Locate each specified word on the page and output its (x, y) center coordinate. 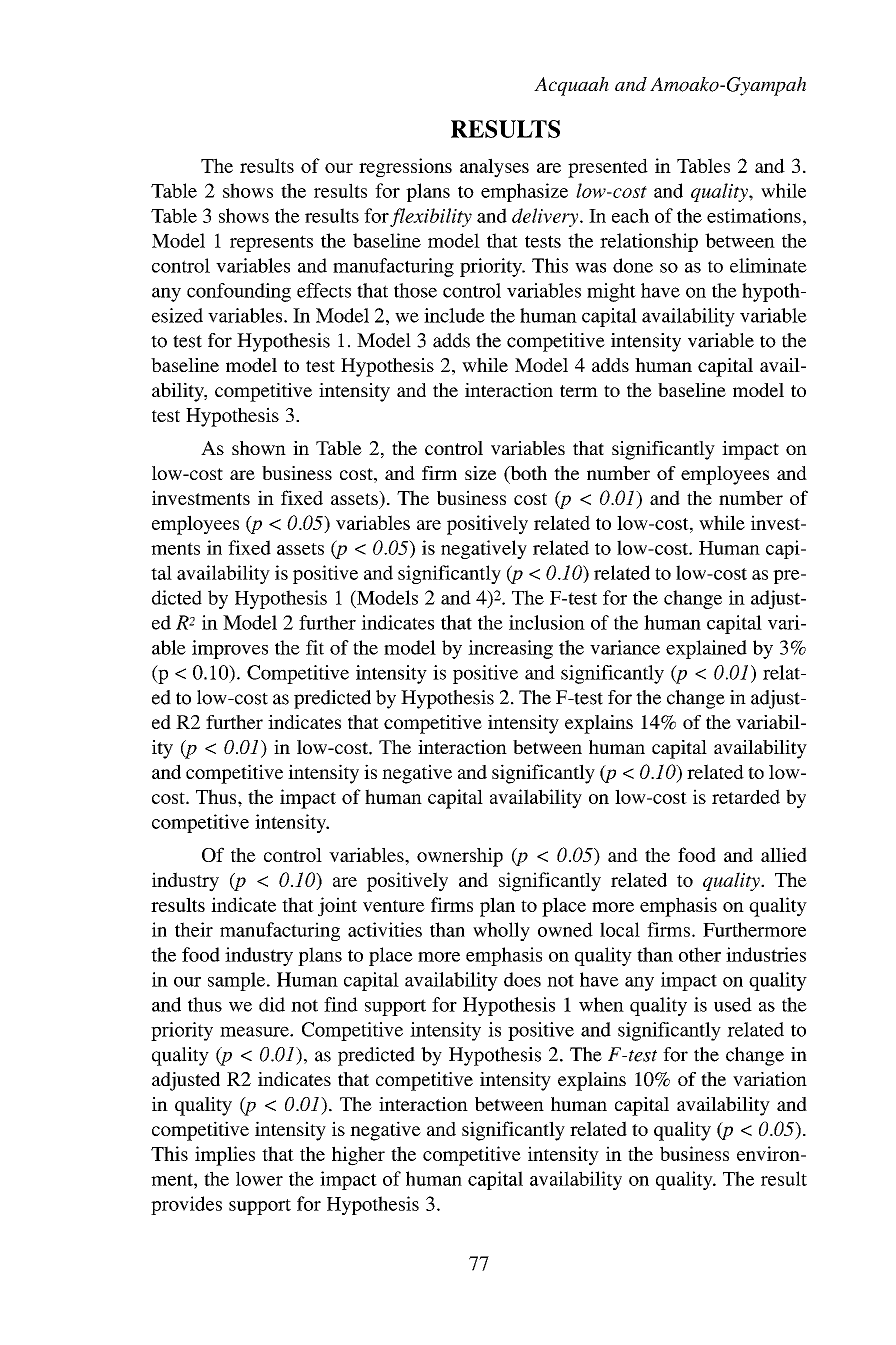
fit (315, 647)
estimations (754, 215)
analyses (494, 168)
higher (358, 1156)
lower (259, 1178)
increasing (510, 649)
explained (706, 649)
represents (271, 243)
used (733, 1004)
